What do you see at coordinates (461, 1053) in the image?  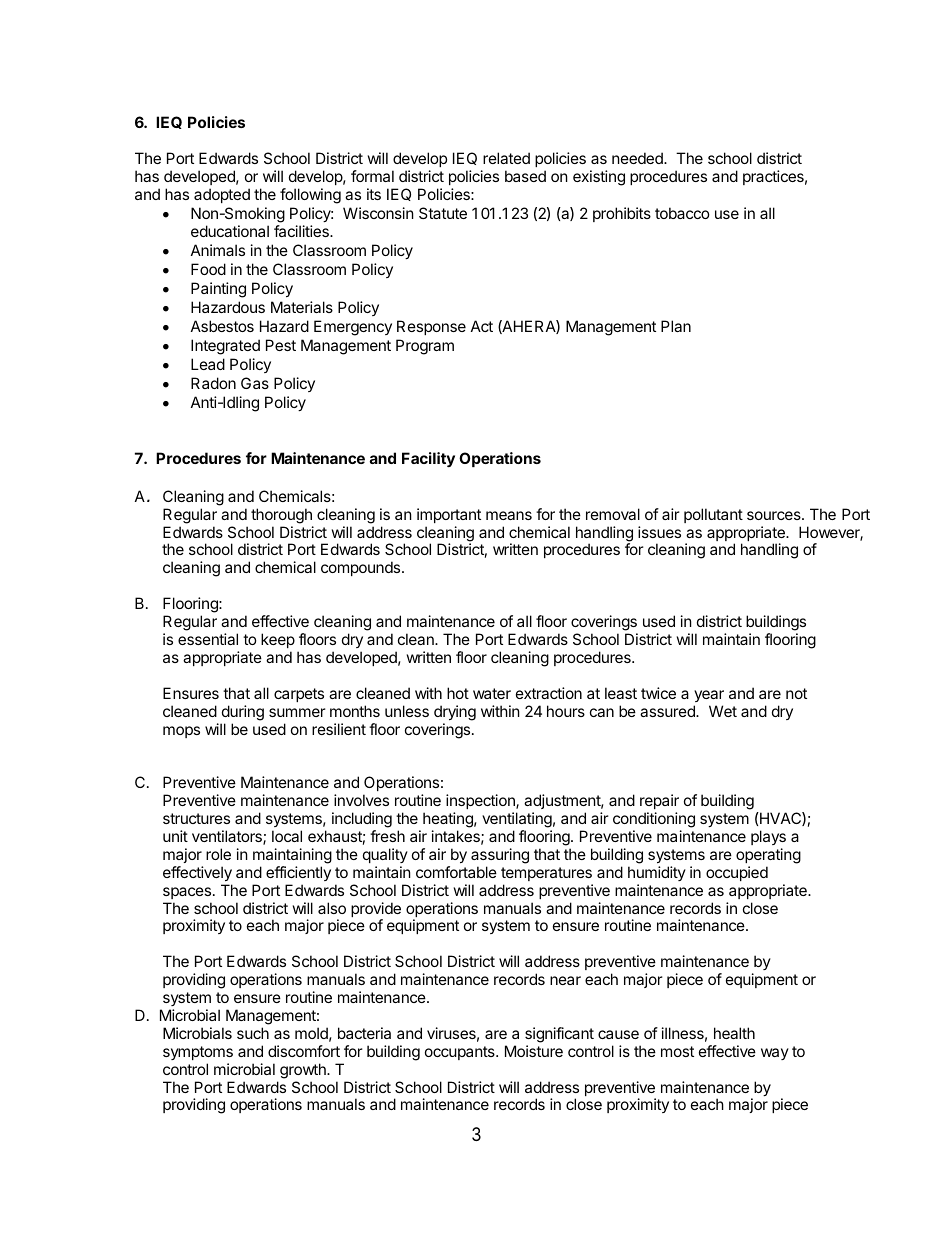 I see `occupants` at bounding box center [461, 1053].
